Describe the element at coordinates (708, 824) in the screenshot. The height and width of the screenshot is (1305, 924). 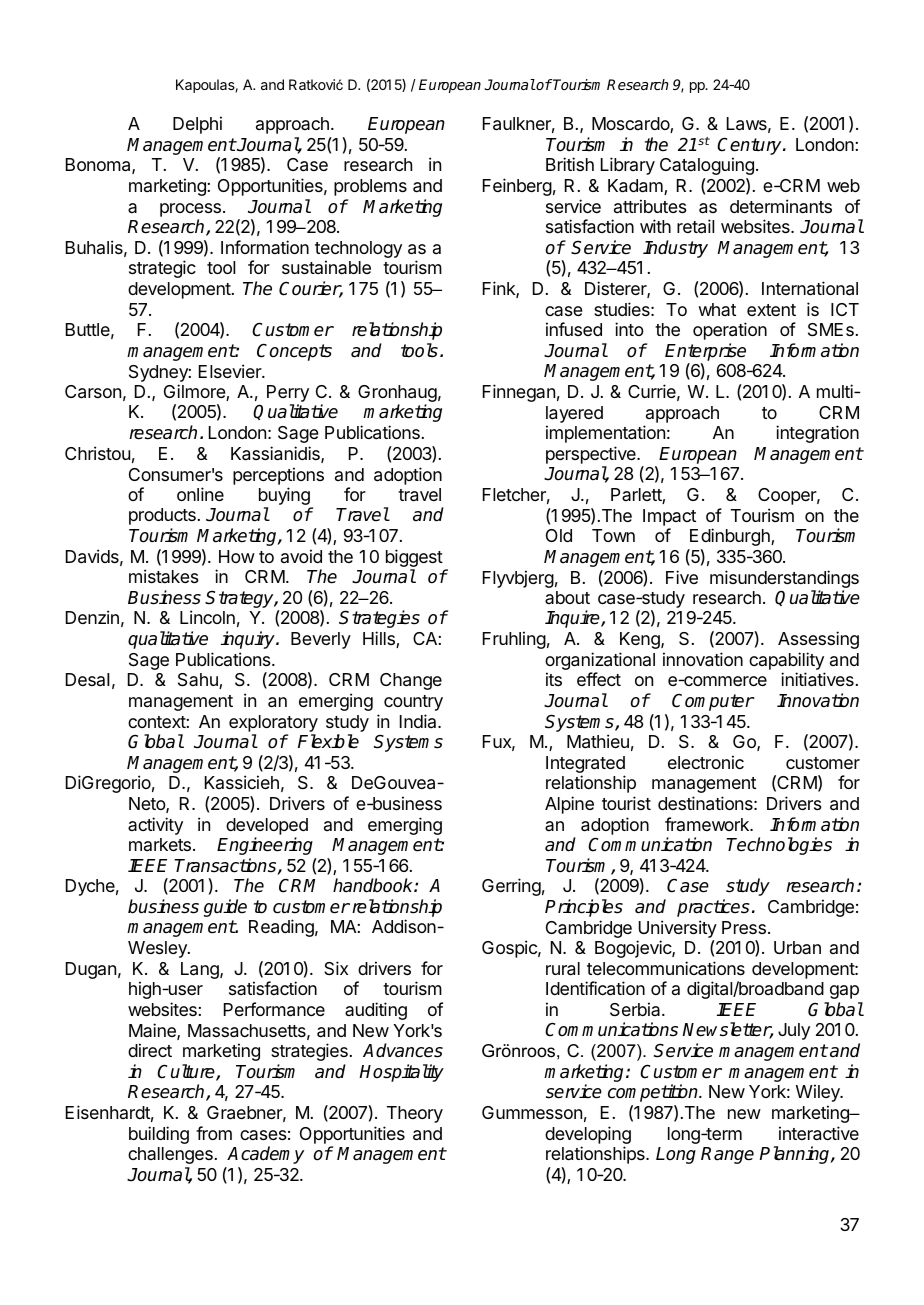
I see `framework` at that location.
